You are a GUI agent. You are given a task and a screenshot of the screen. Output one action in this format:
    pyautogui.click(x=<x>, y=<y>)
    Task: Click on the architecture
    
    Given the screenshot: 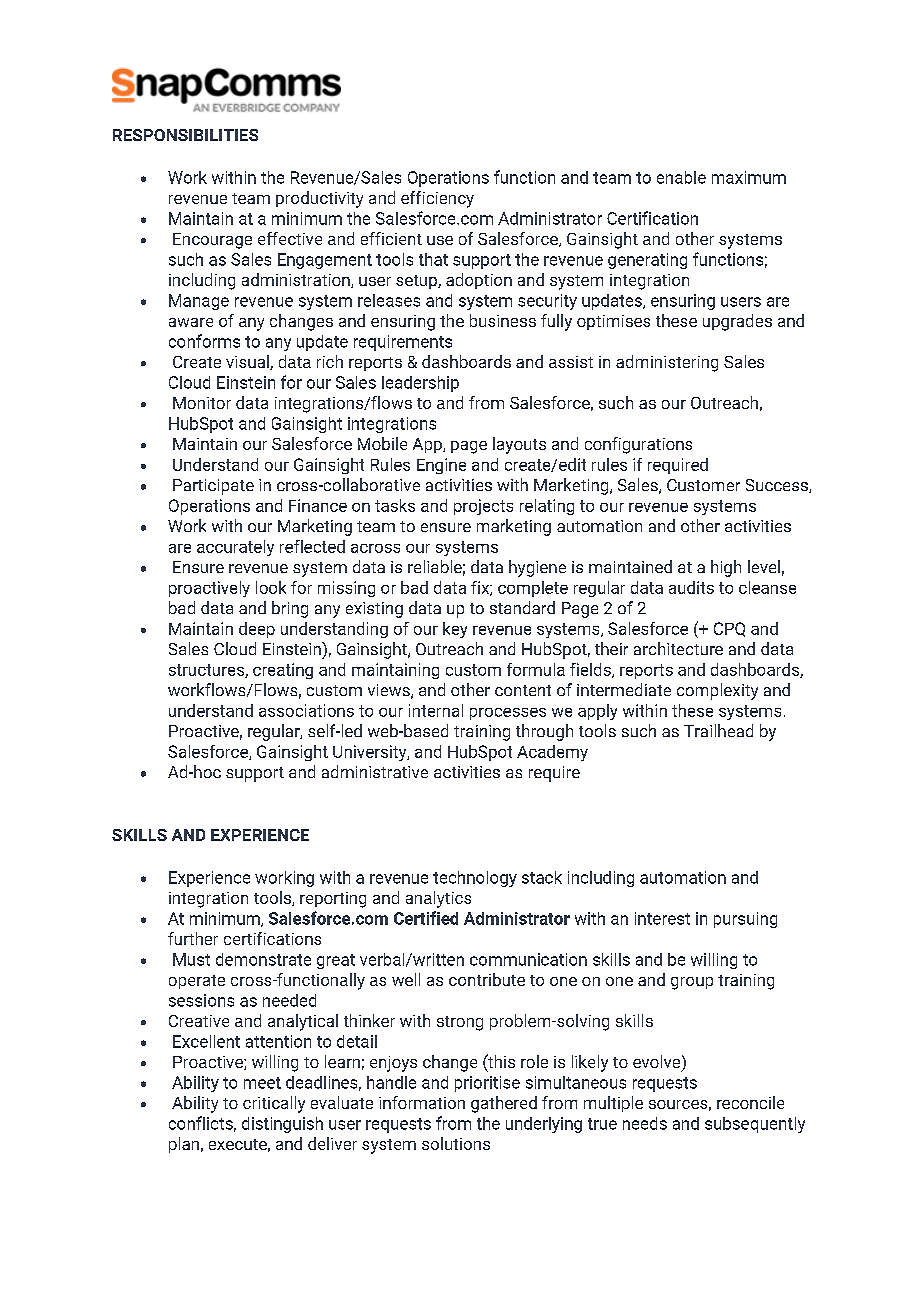 What is the action you would take?
    pyautogui.click(x=678, y=648)
